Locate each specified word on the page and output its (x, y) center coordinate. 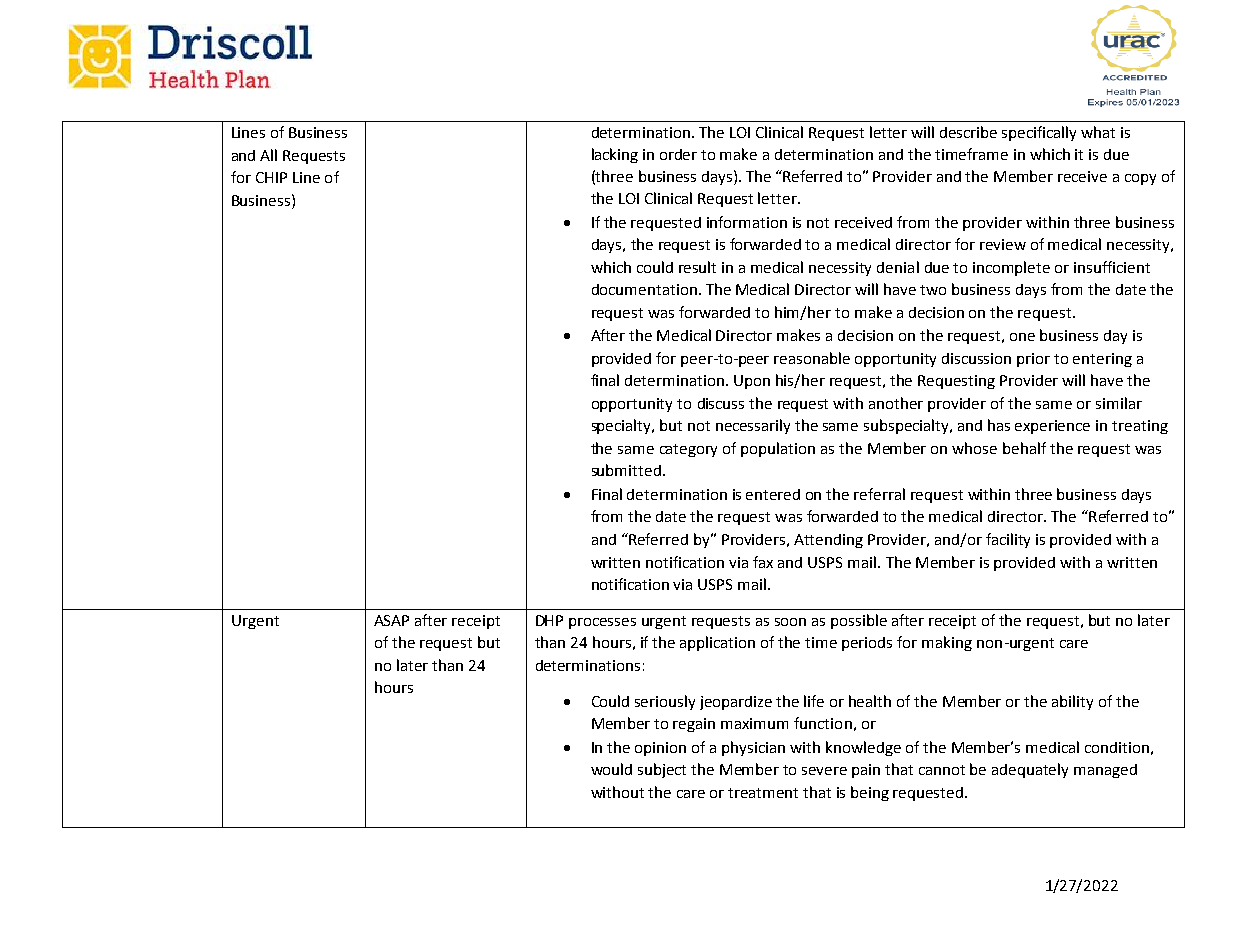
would (611, 769)
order (678, 154)
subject (662, 770)
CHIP (271, 177)
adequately (1030, 770)
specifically (1039, 133)
